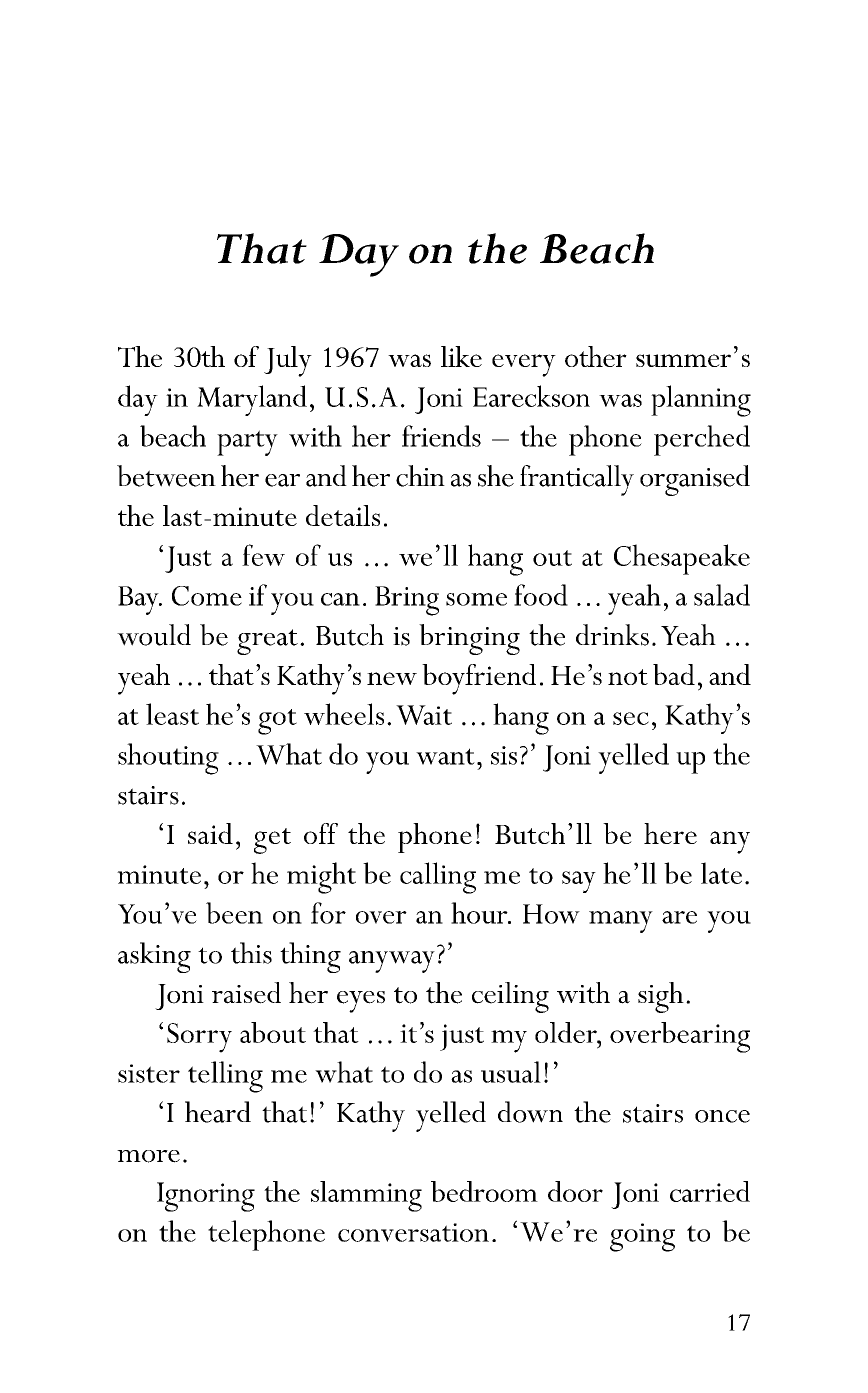 The height and width of the document is (1393, 868). Describe the element at coordinates (701, 401) in the document. I see `planning` at that location.
